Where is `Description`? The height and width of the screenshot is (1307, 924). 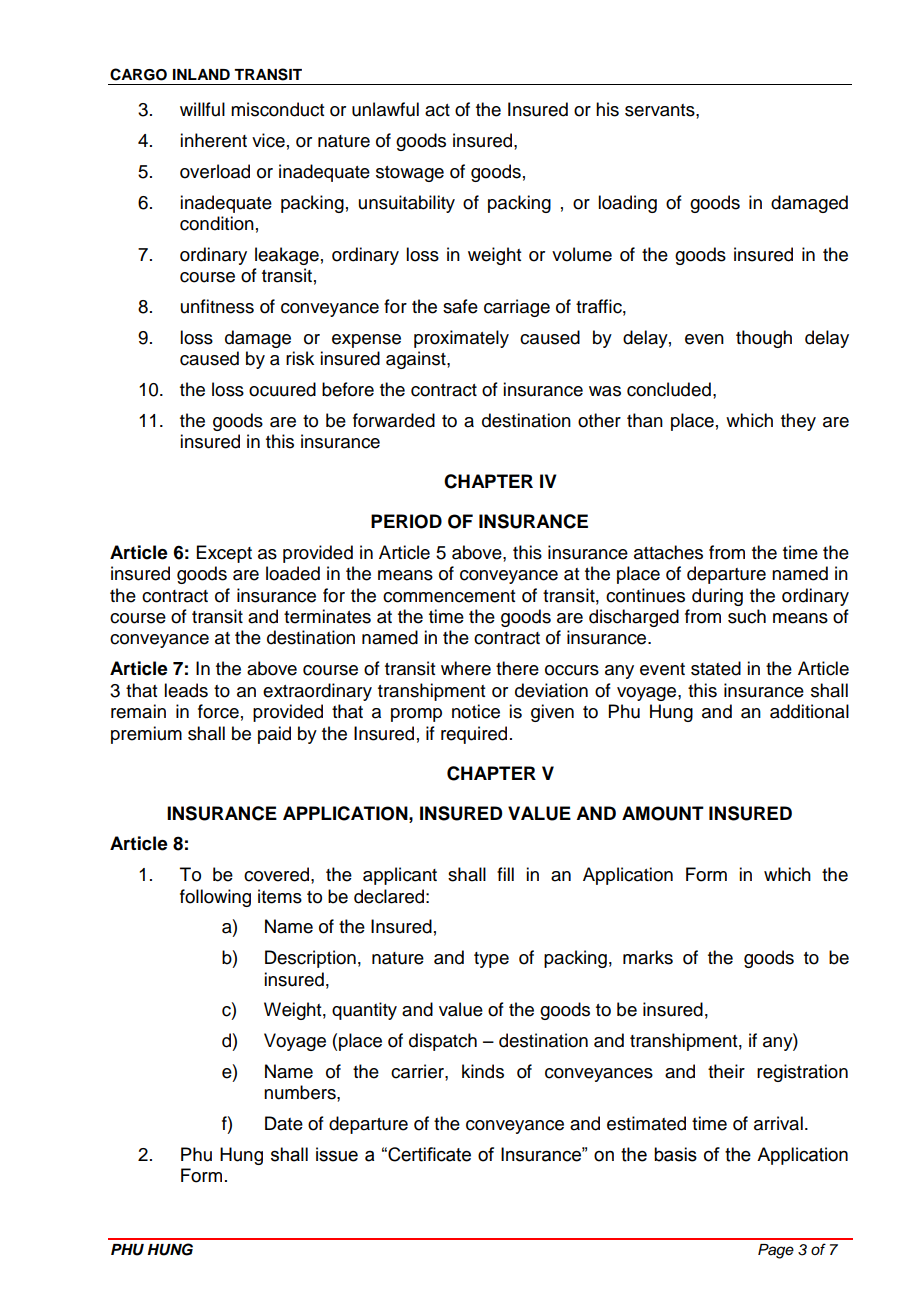
Description is located at coordinates (310, 959).
